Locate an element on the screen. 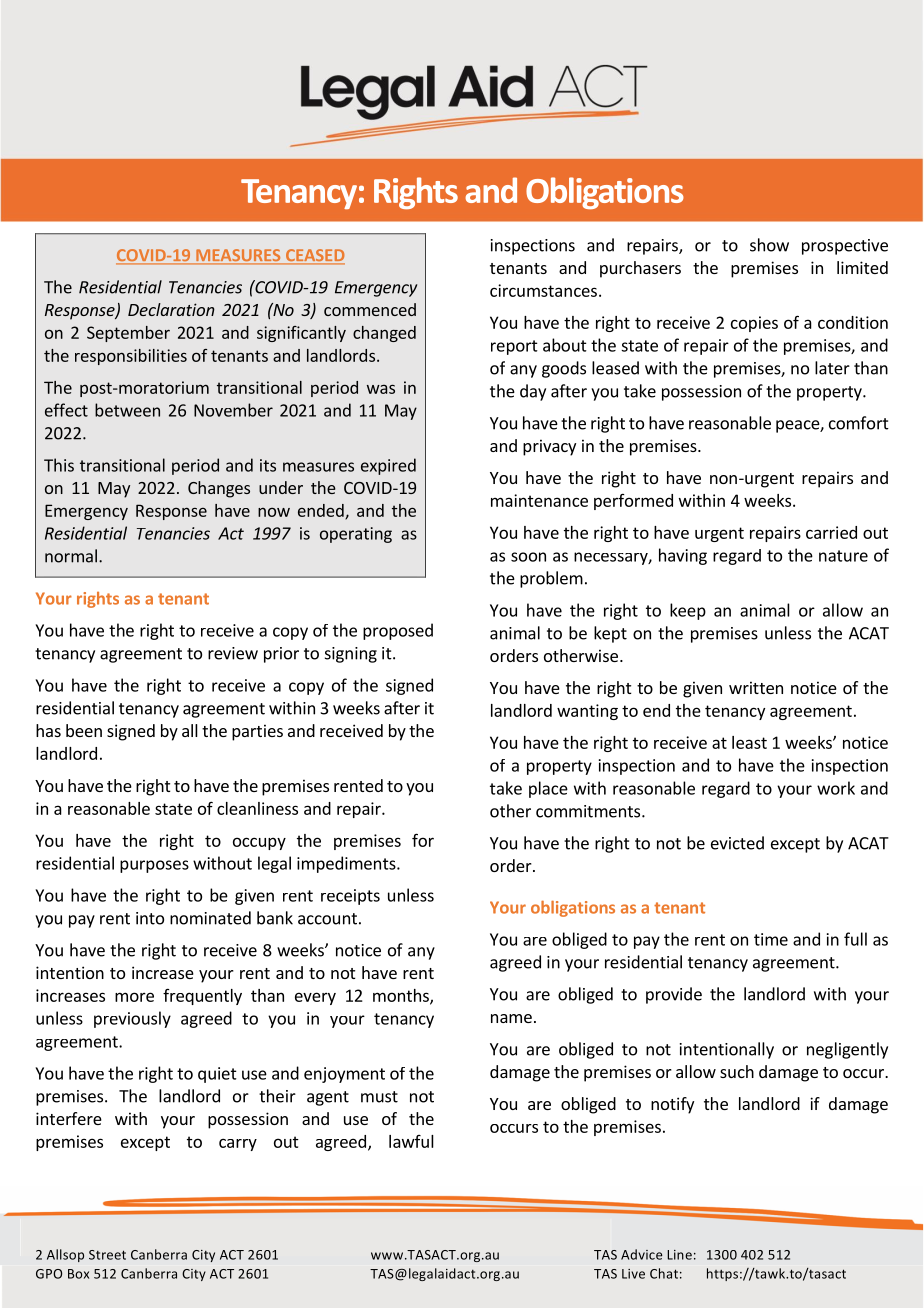 The width and height of the screenshot is (924, 1308). normal is located at coordinates (71, 556).
